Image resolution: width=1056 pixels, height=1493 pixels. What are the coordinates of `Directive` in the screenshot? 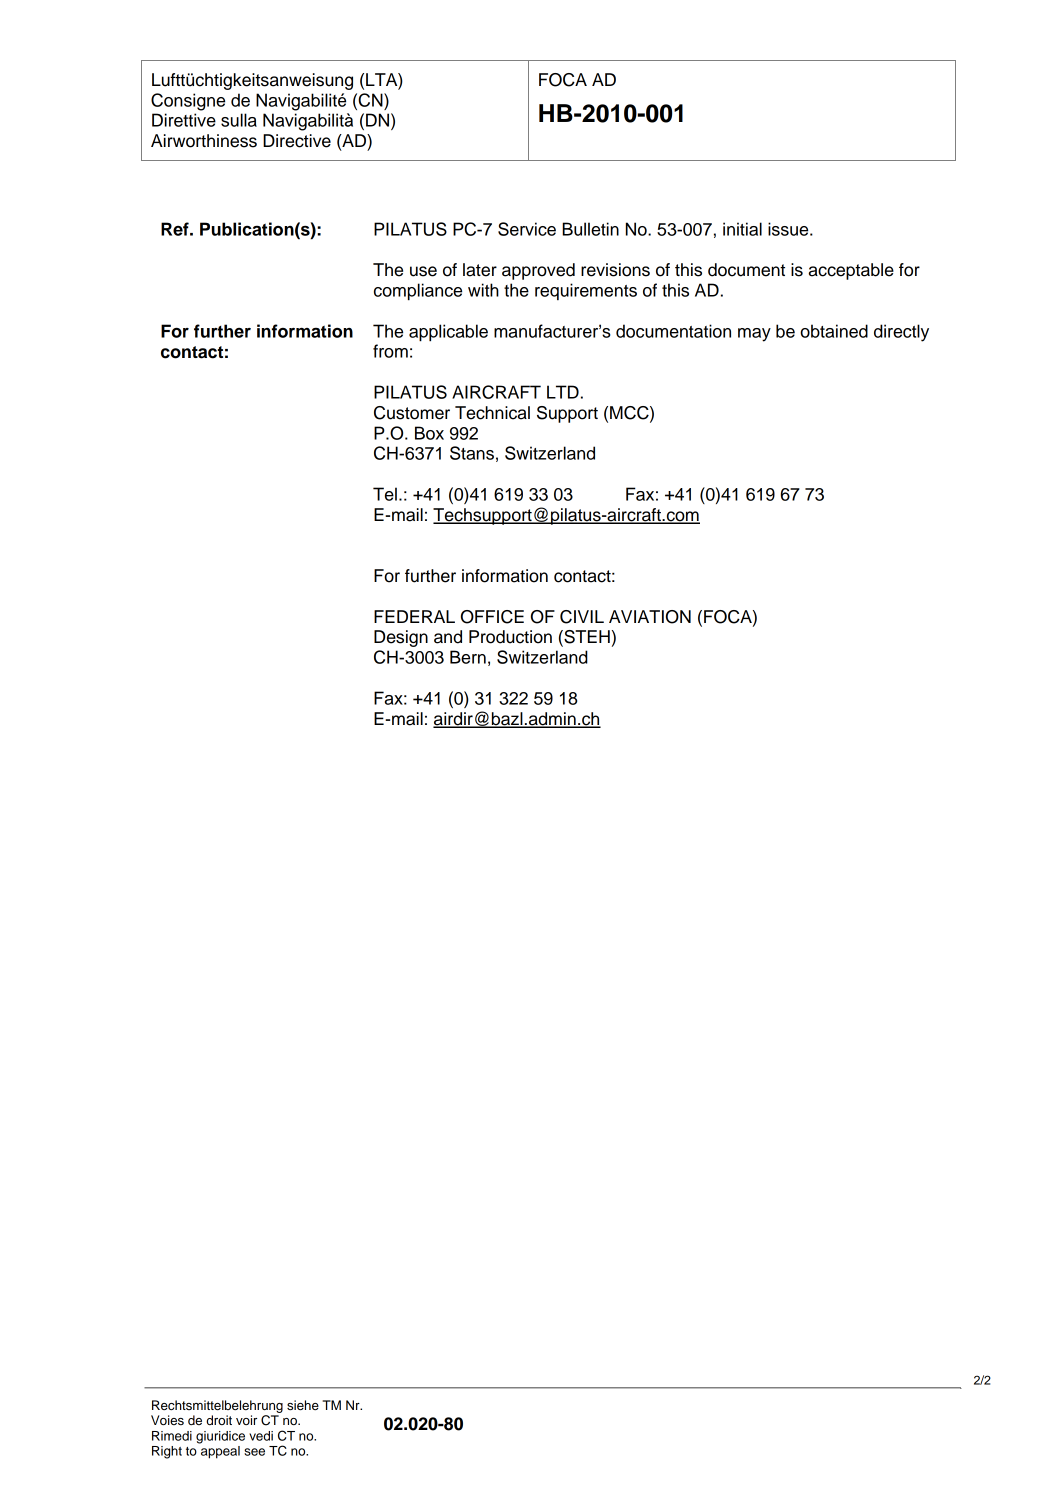 It's located at (297, 141).
